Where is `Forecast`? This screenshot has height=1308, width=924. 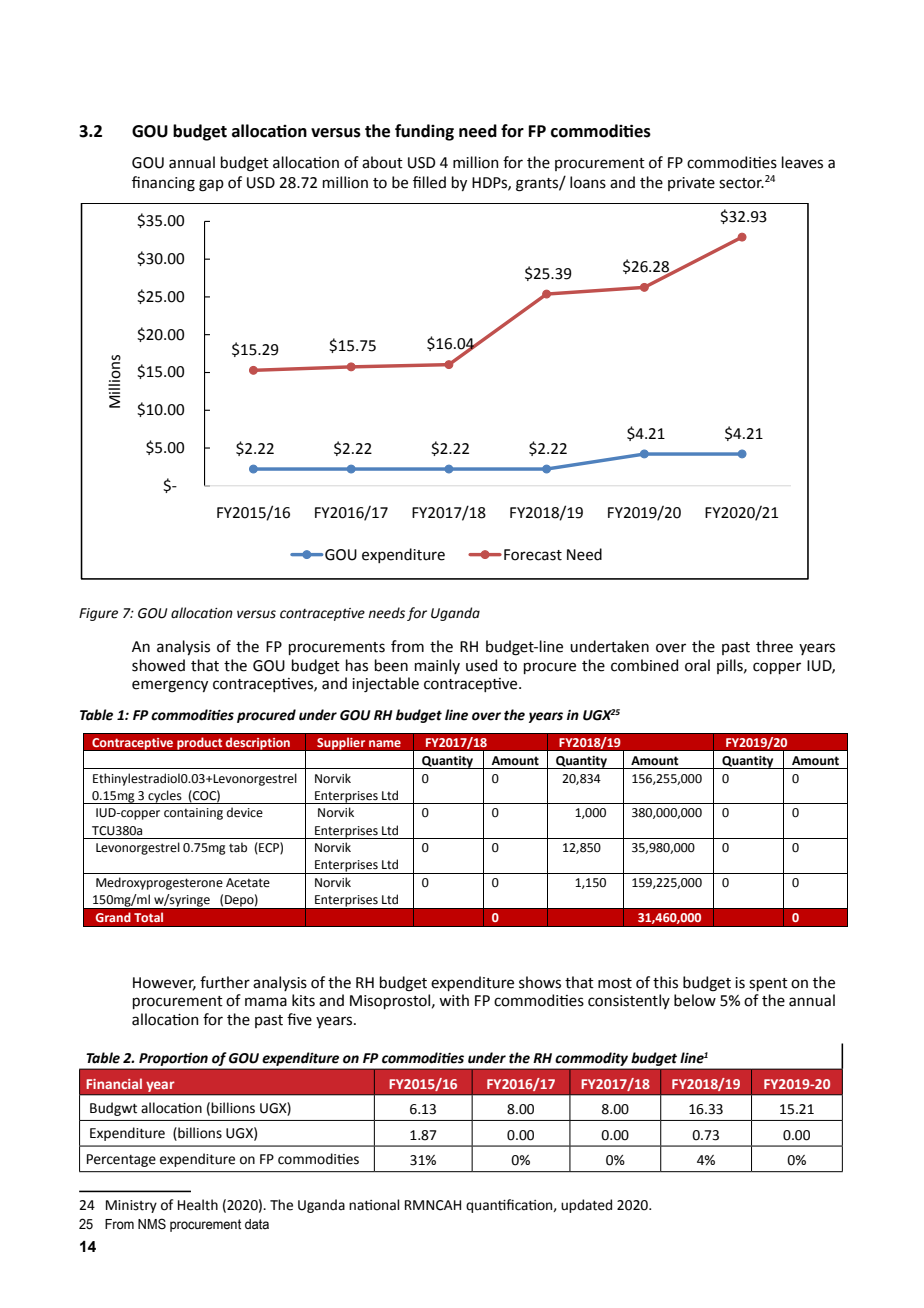 Forecast is located at coordinates (533, 555).
